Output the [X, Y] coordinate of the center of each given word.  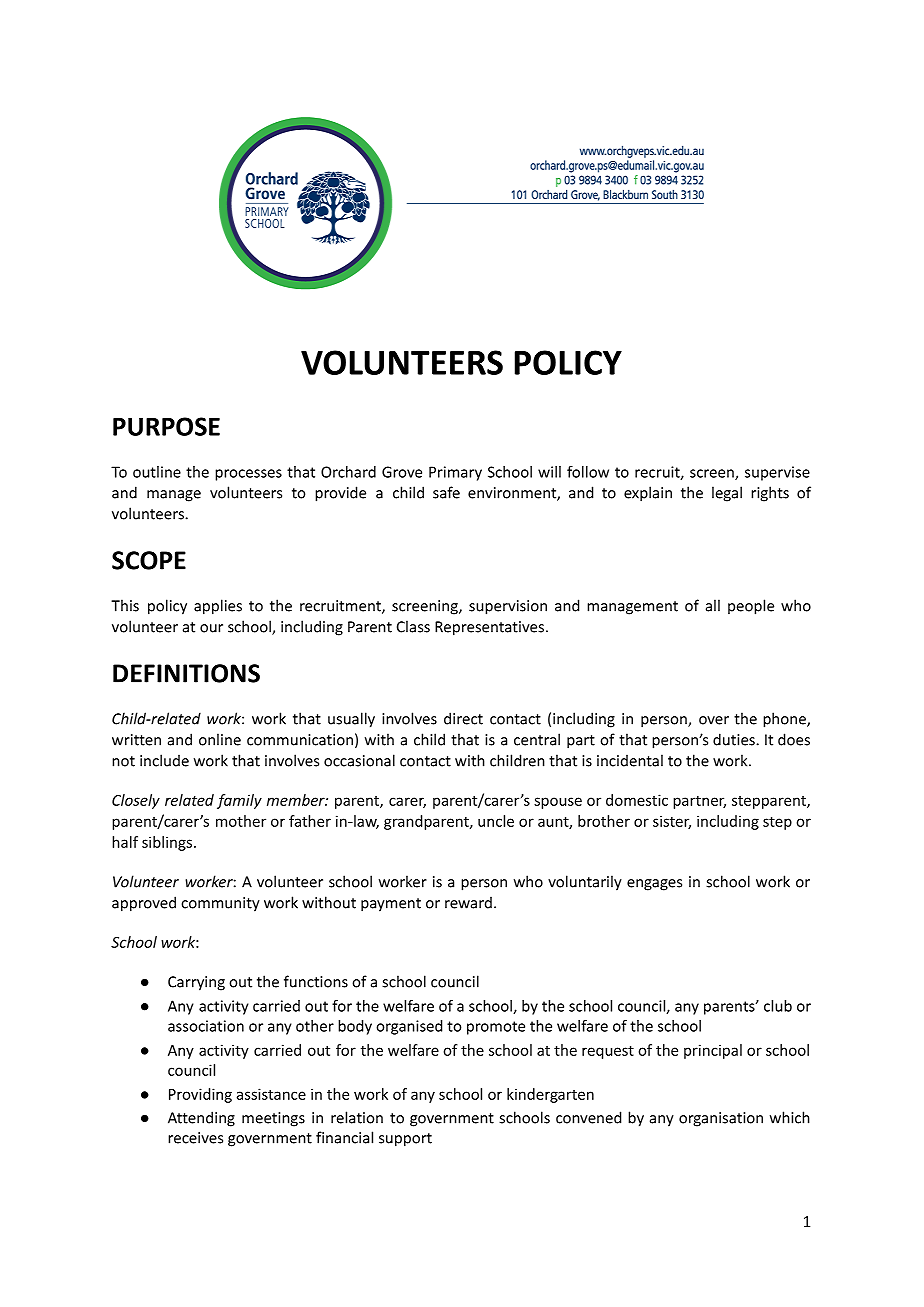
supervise [777, 473]
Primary [455, 473]
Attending [201, 1119]
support [405, 1140]
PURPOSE [166, 426]
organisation [721, 1119]
